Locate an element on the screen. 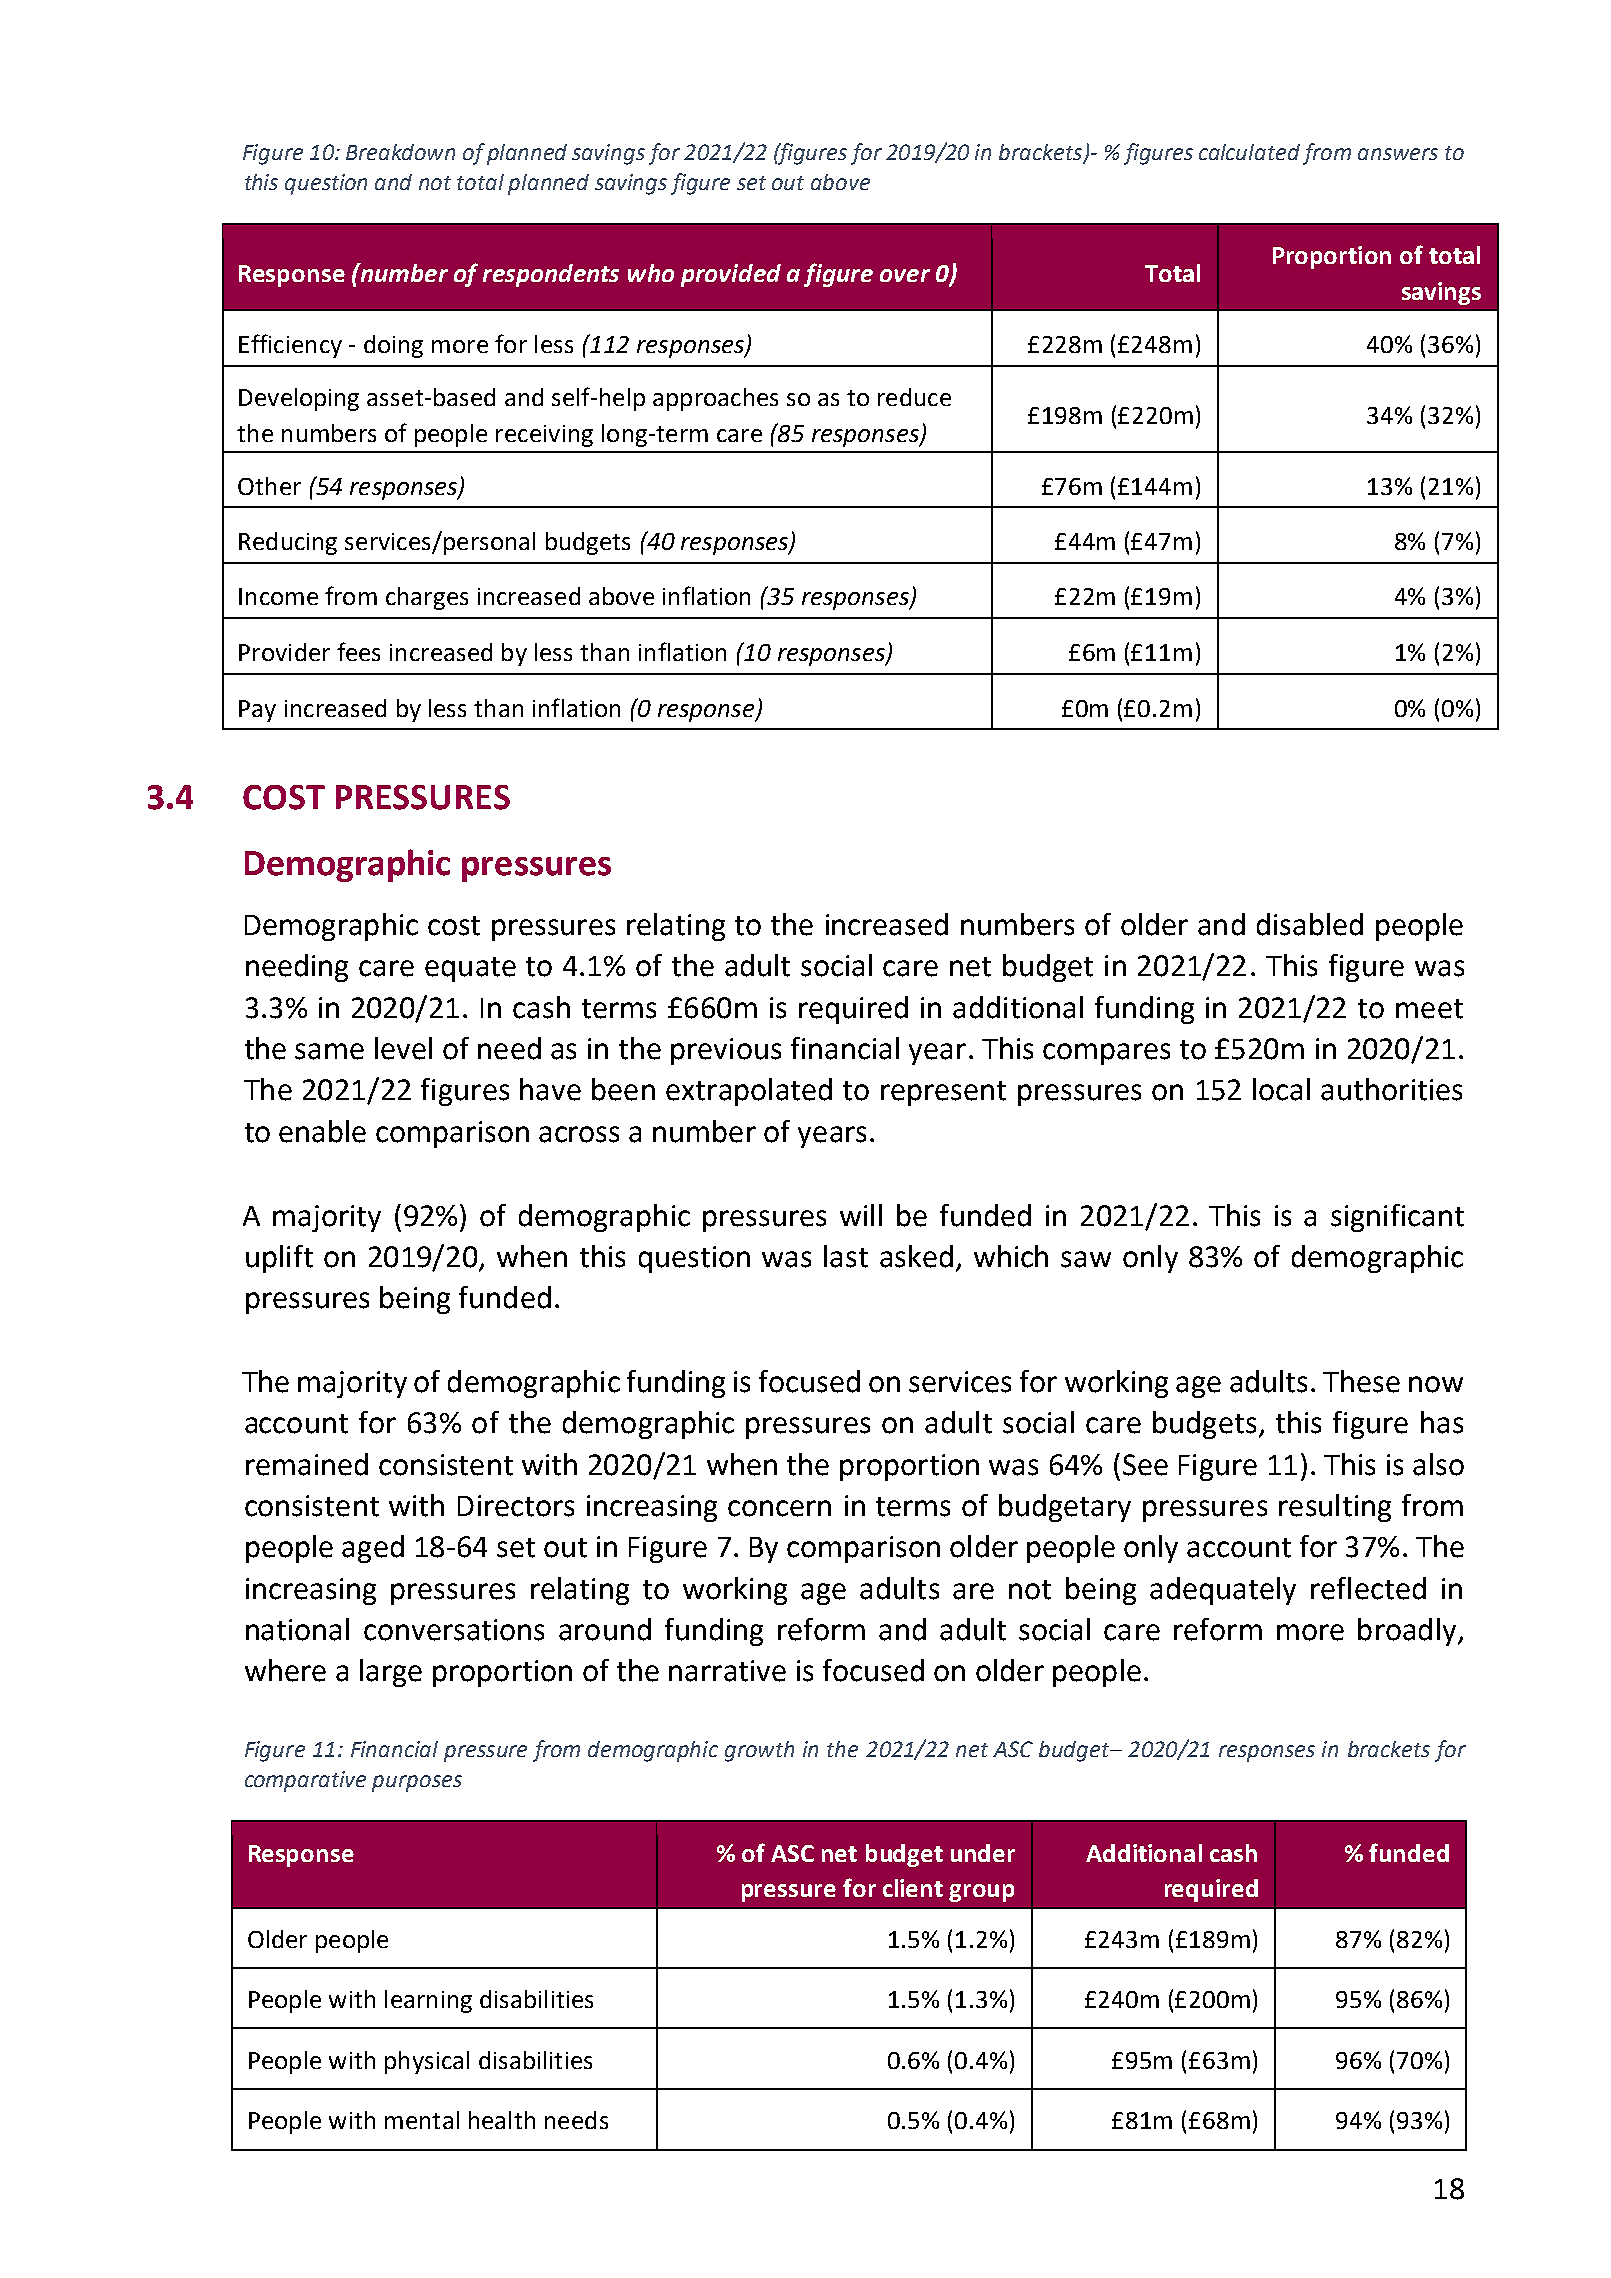 The width and height of the screenshot is (1611, 2278). over is located at coordinates (905, 275).
